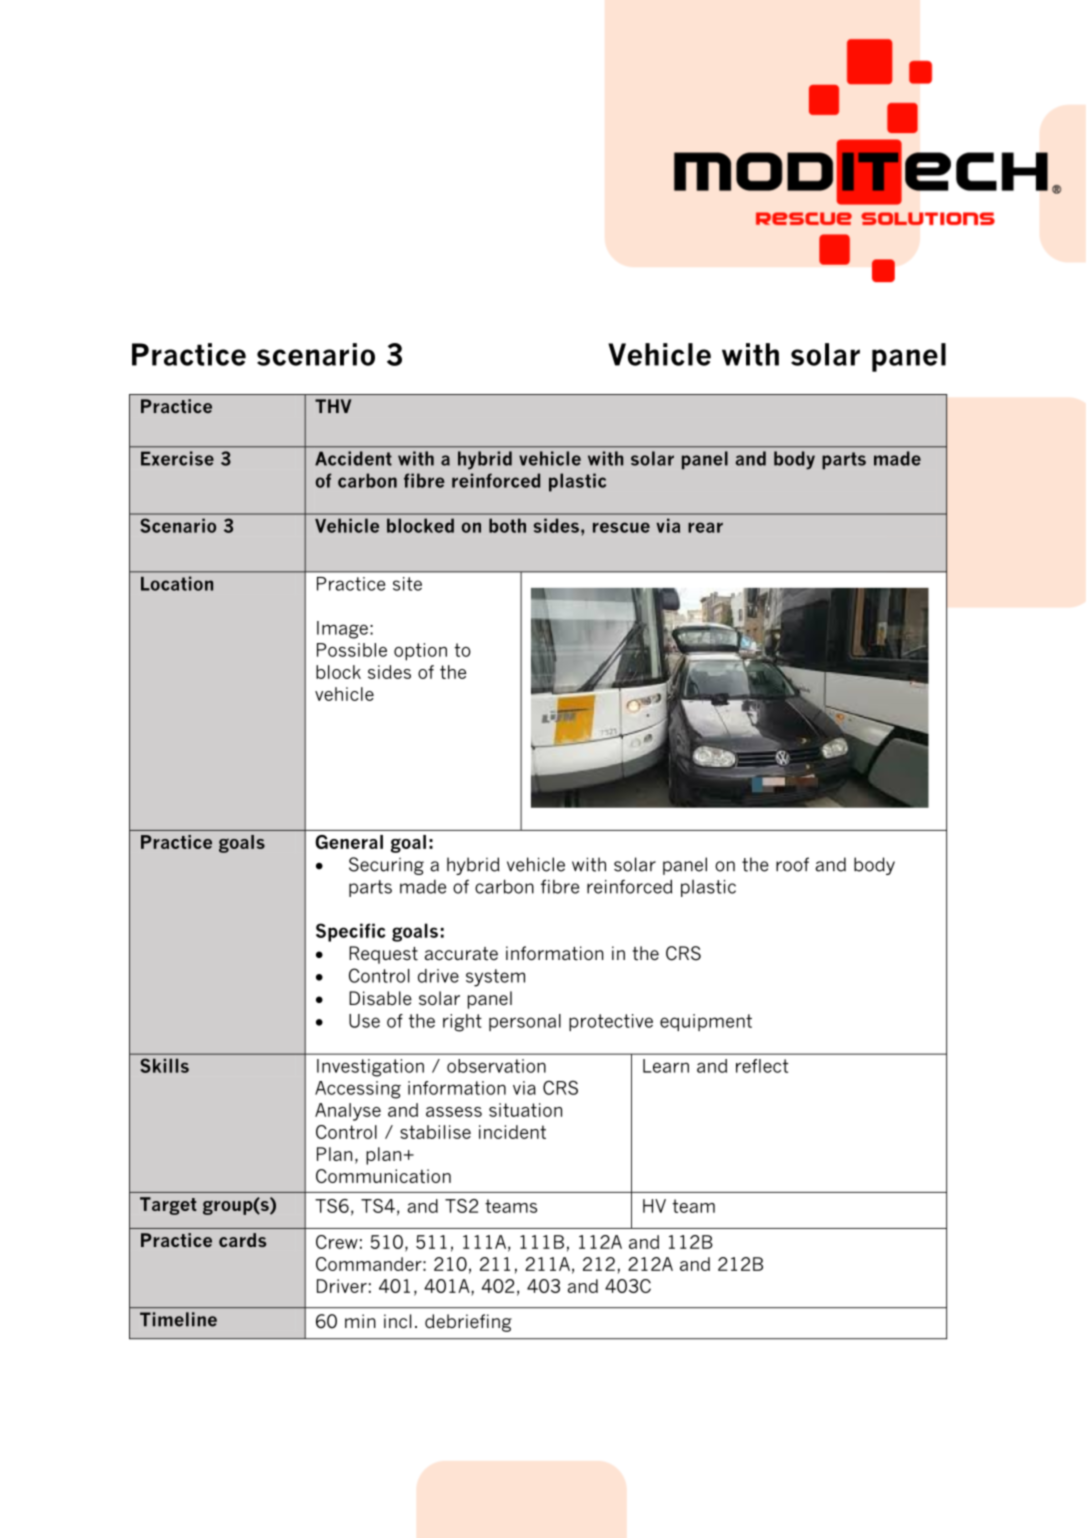 The image size is (1087, 1538). Describe the element at coordinates (177, 458) in the page. I see `Exercise` at that location.
